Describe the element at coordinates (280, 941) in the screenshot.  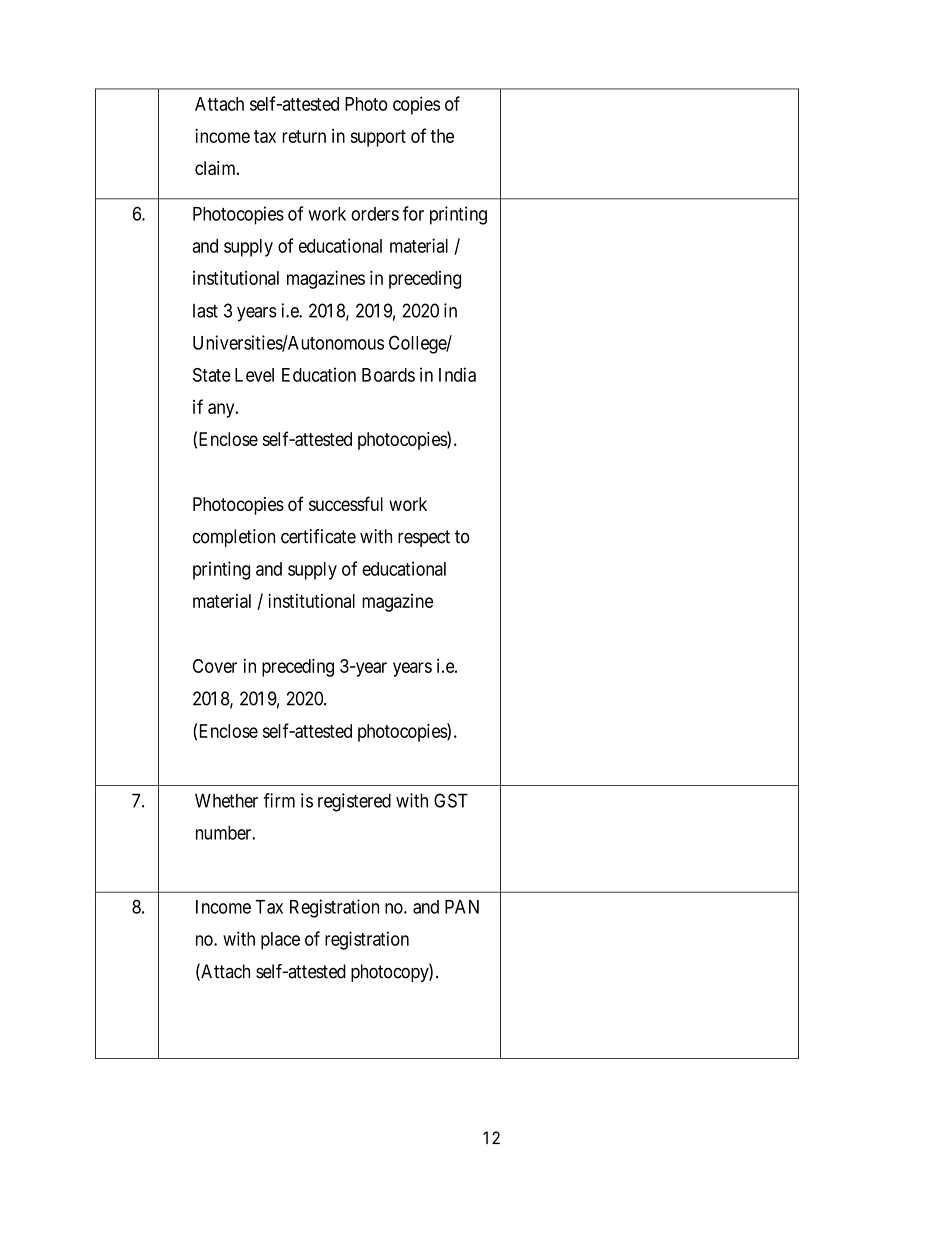
I see `place` at that location.
